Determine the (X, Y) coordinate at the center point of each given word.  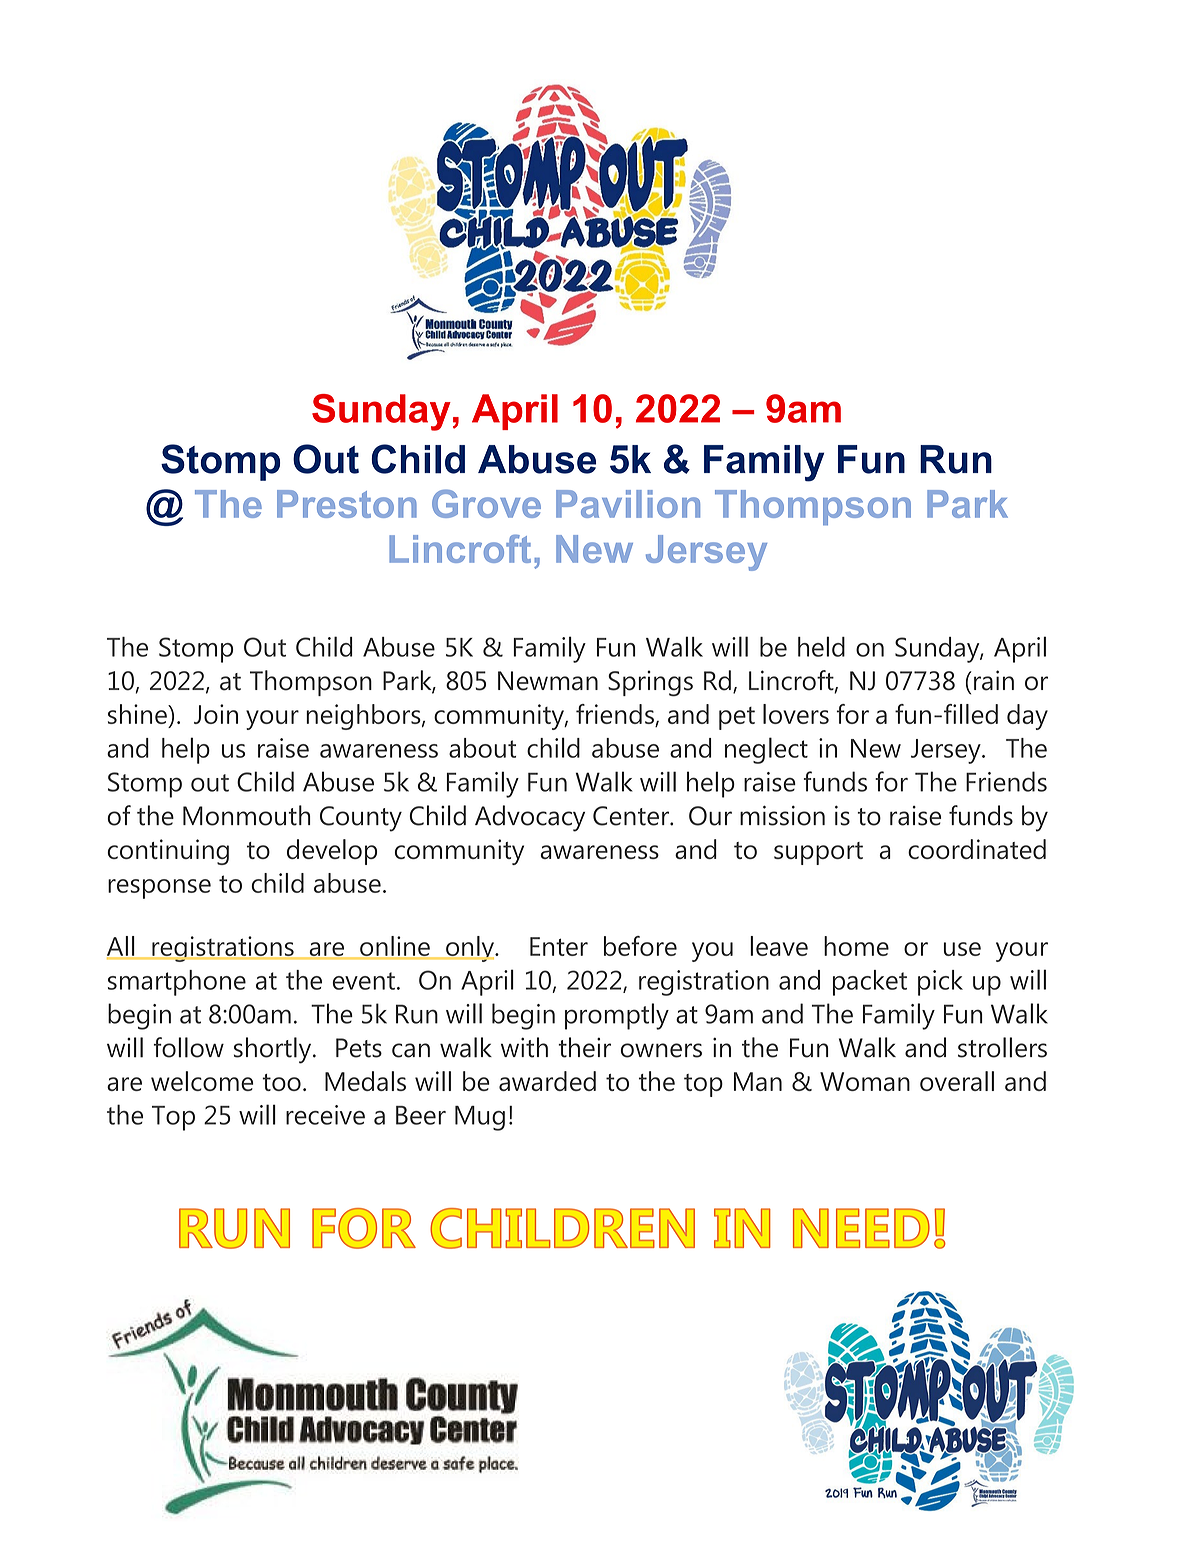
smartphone (177, 983)
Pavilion (628, 504)
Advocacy (530, 818)
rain (994, 680)
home (856, 946)
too (281, 1082)
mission (782, 815)
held (821, 646)
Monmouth (246, 815)
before (640, 946)
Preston (347, 504)
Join (216, 714)
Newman (548, 681)
